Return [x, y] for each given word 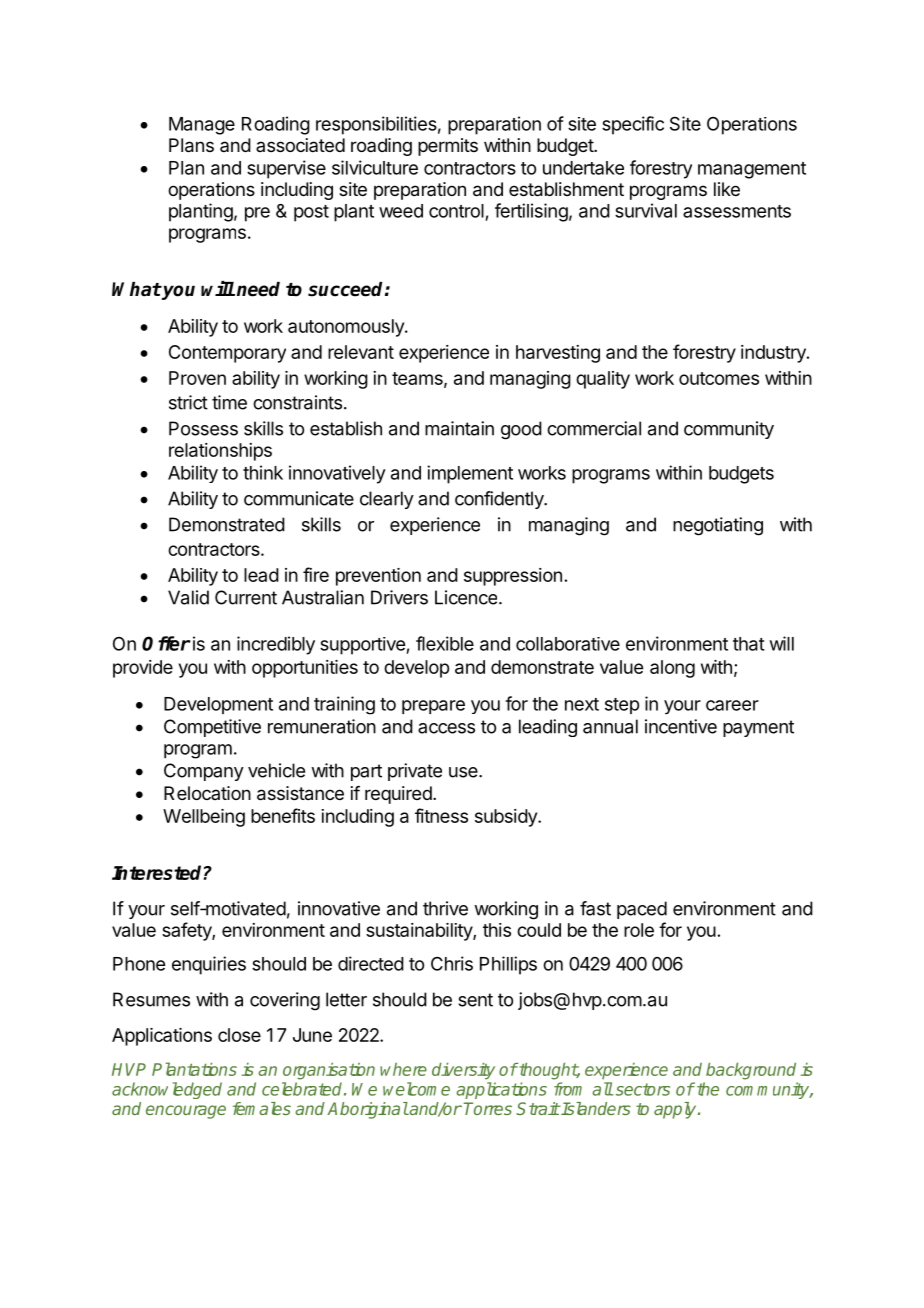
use [464, 772]
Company [204, 772]
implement [470, 474]
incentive [681, 726]
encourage [186, 1112]
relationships [220, 452]
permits [448, 147]
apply [676, 1110]
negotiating [718, 526]
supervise [286, 169]
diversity [463, 1071]
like [727, 189]
